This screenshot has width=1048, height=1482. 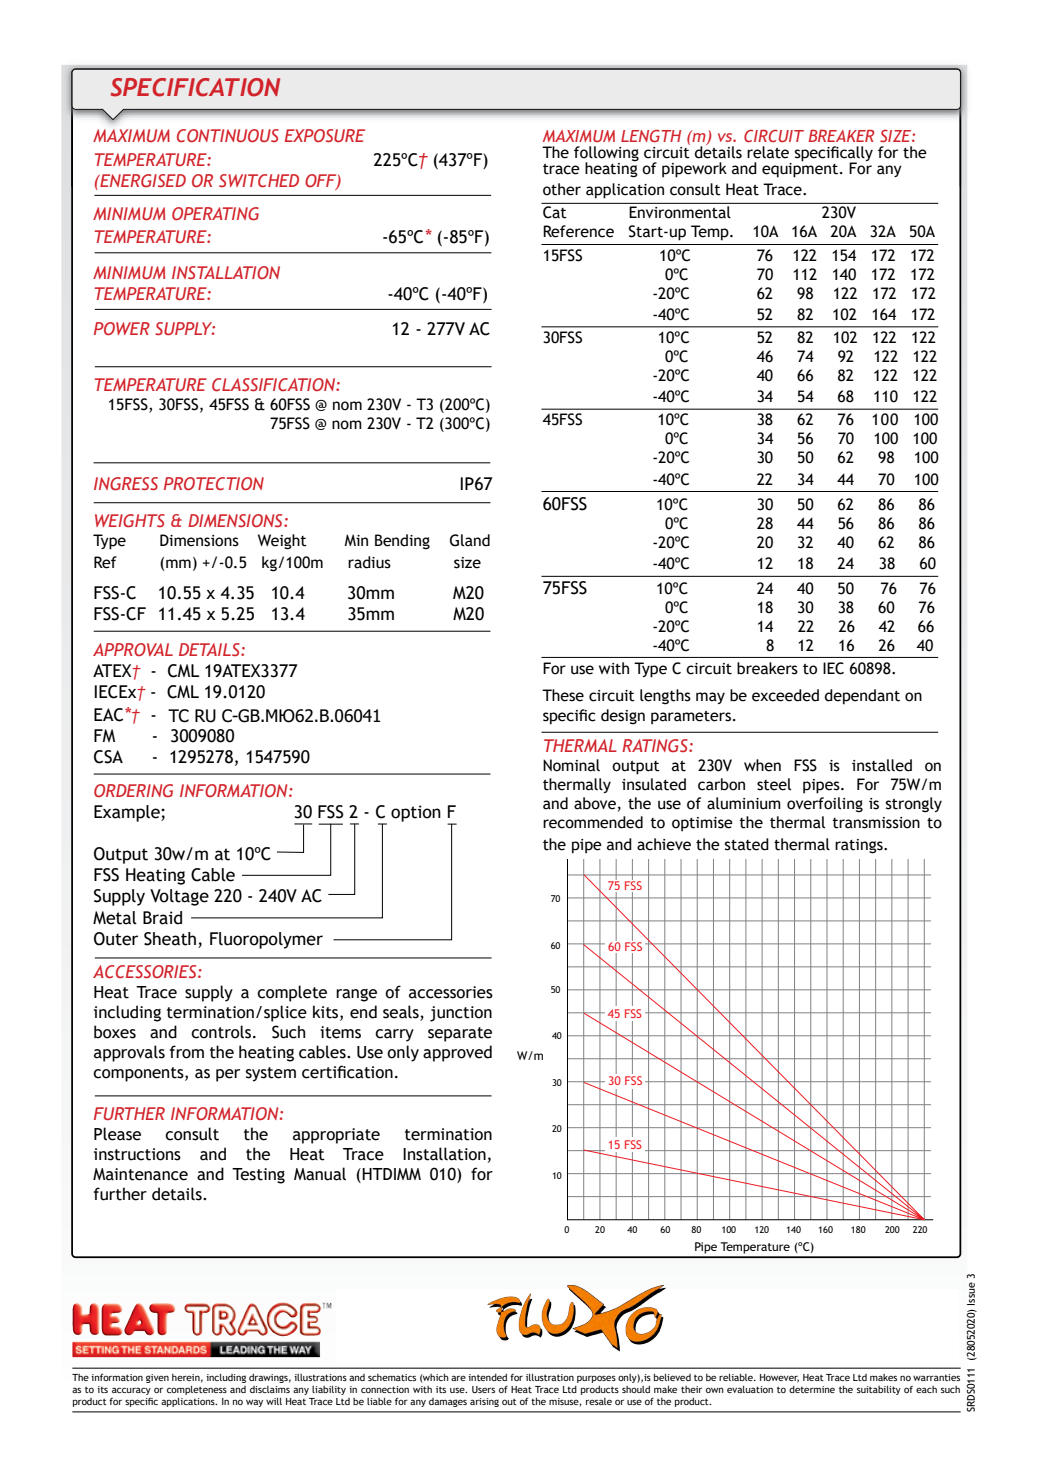 I want to click on SWITCHED, so click(x=259, y=180).
